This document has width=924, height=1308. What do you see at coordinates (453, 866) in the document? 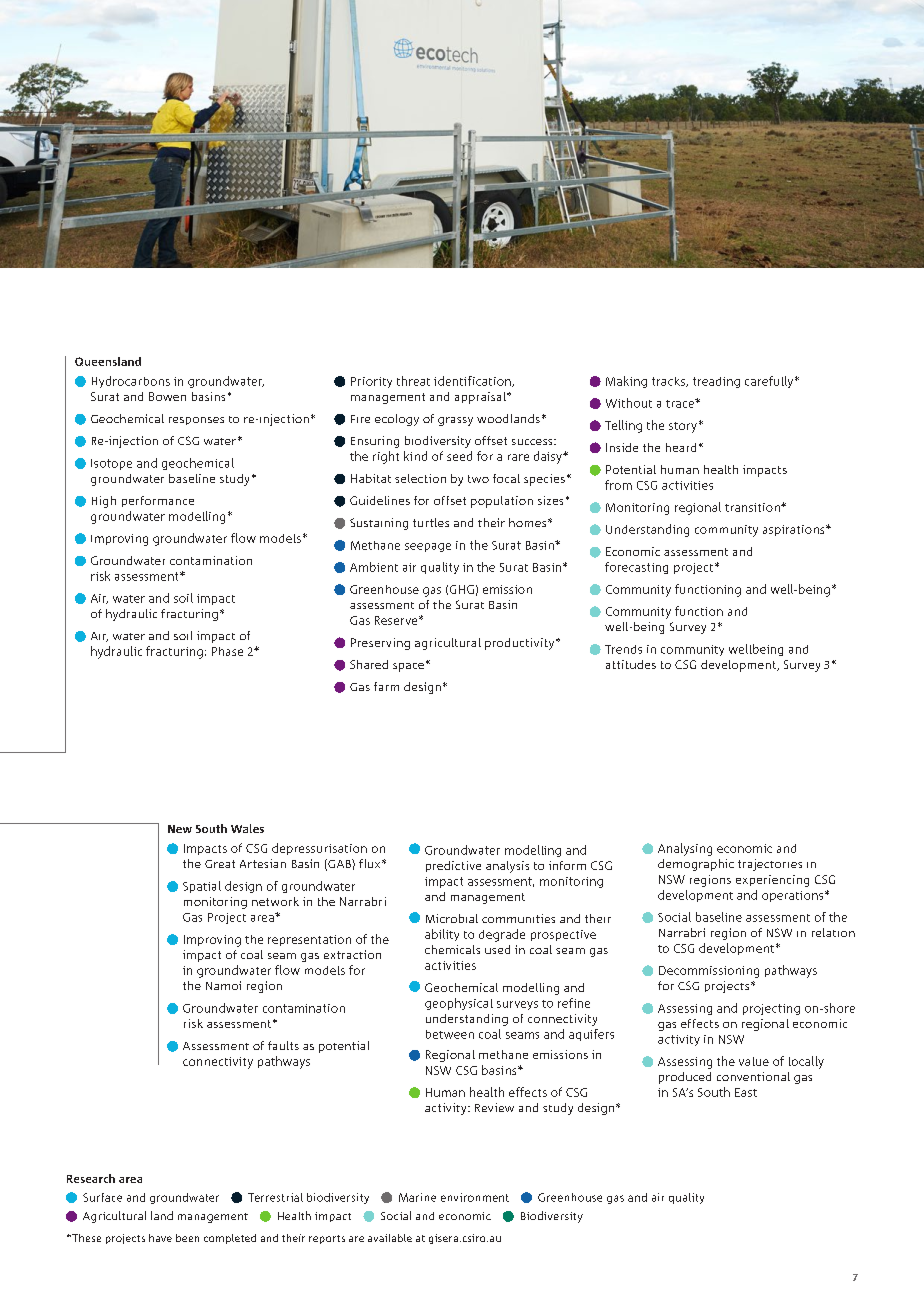
I see `predictive` at bounding box center [453, 866].
